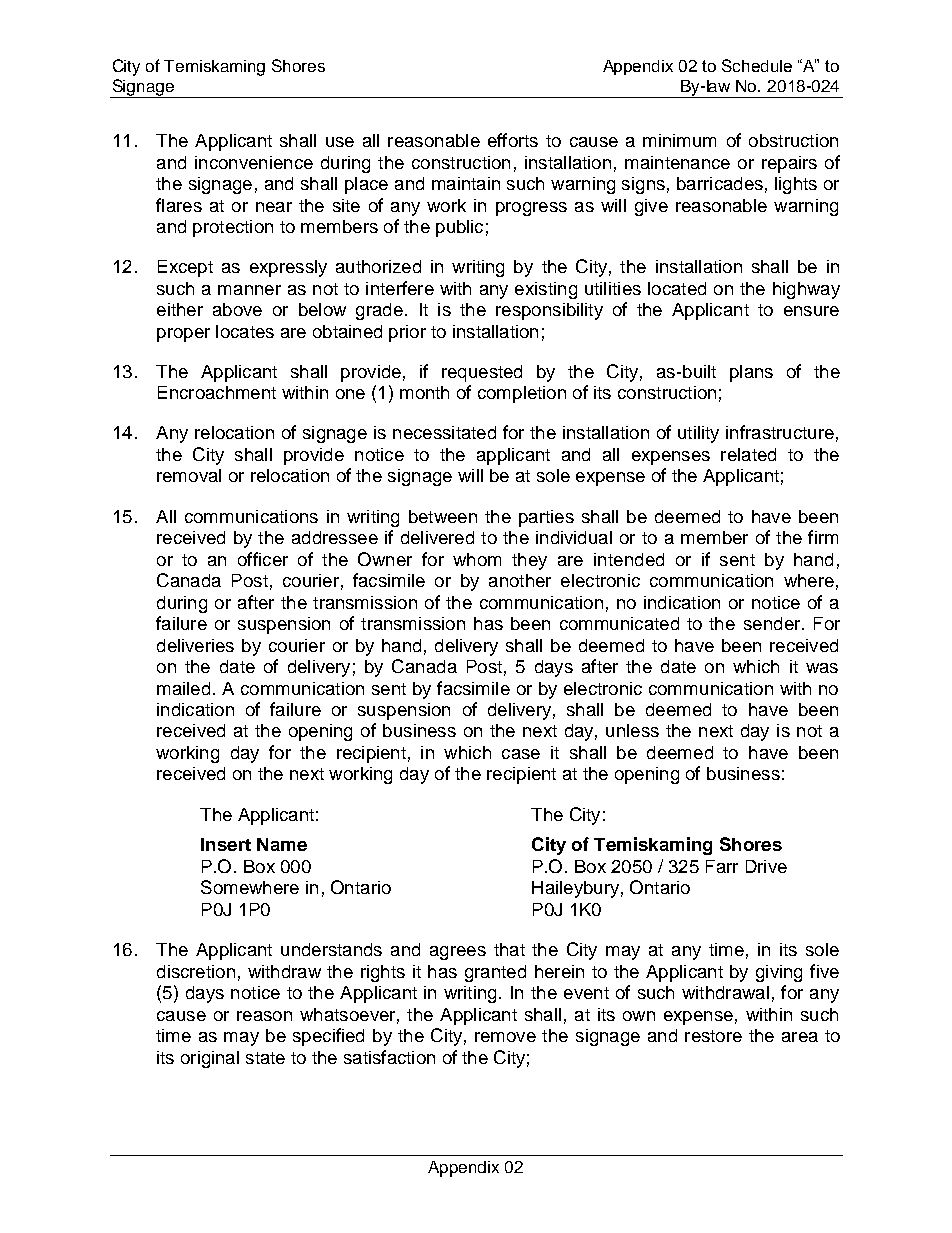  I want to click on efforts, so click(513, 140).
